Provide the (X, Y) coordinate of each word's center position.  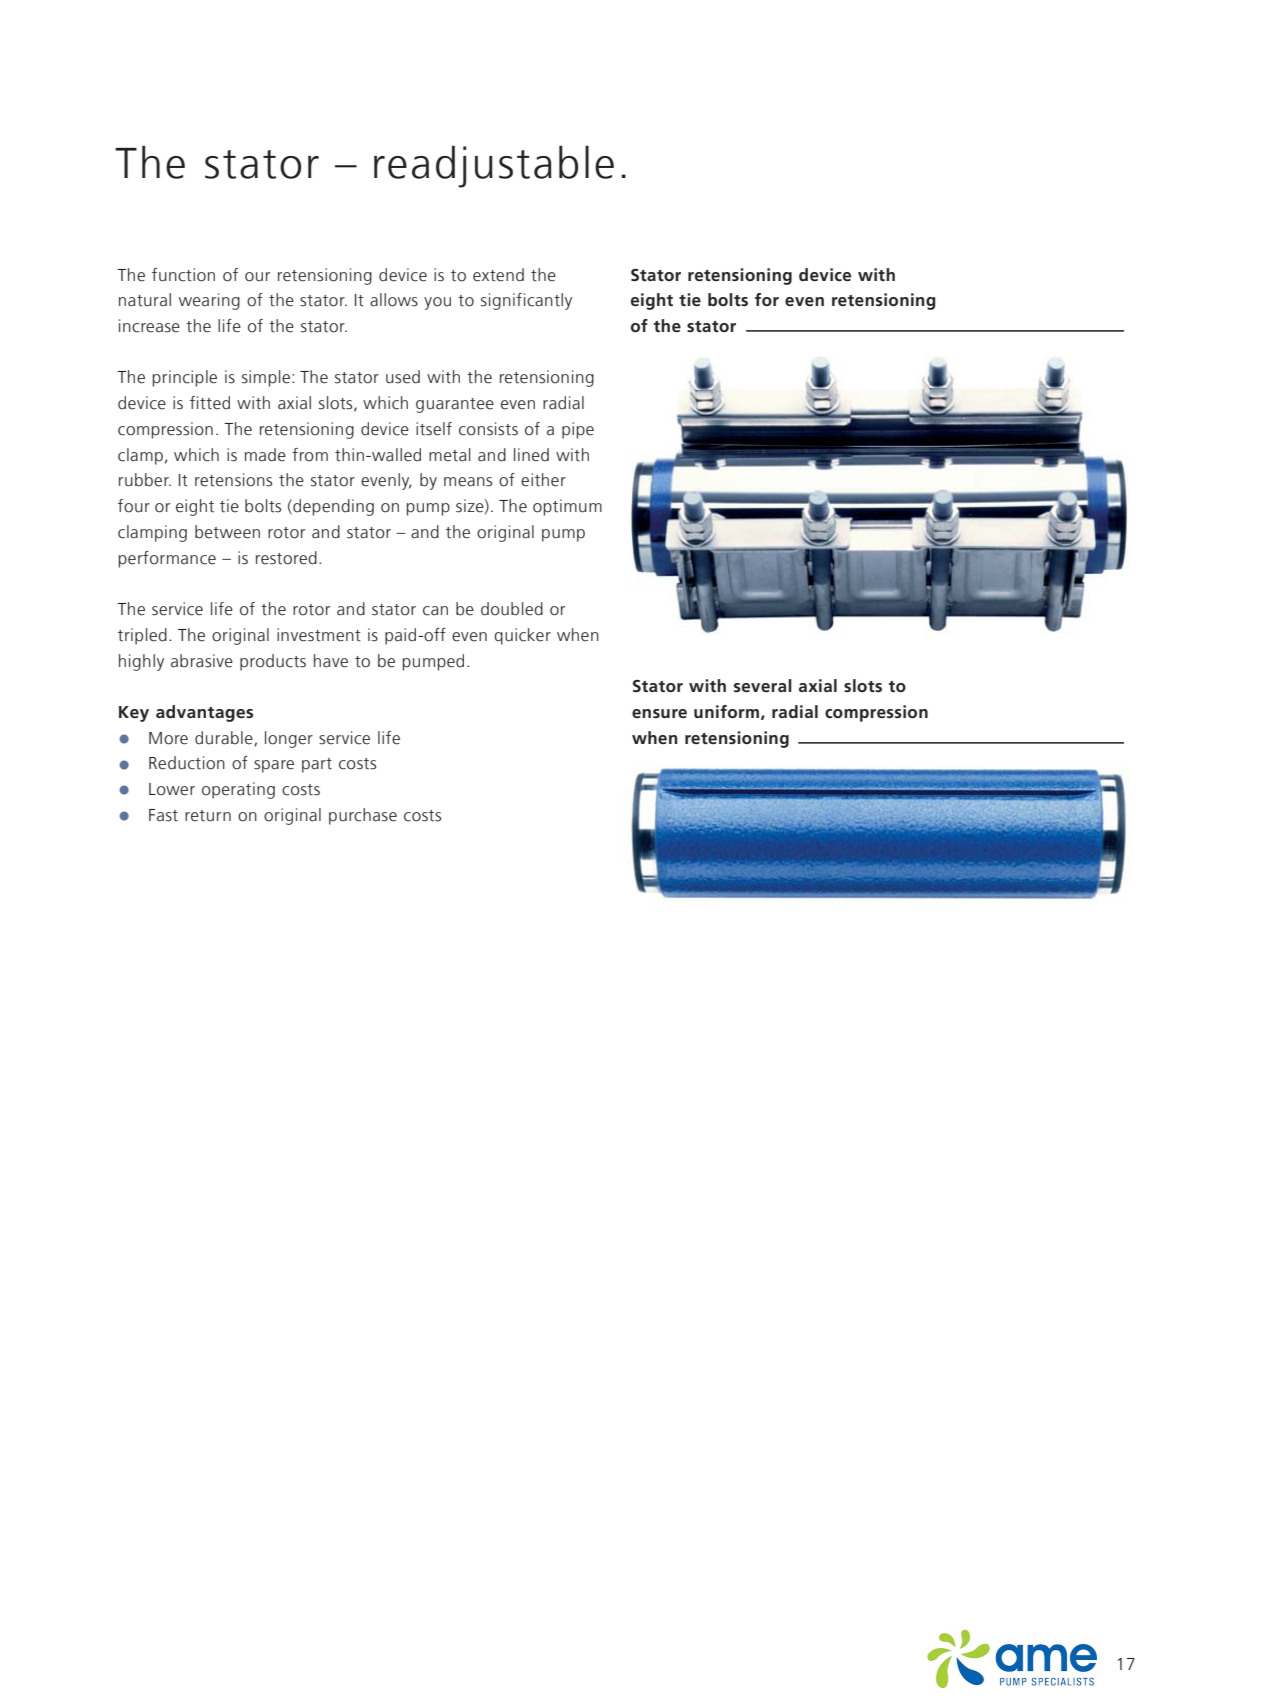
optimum (567, 507)
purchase (363, 816)
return (208, 816)
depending (332, 507)
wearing (209, 301)
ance (198, 560)
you (437, 303)
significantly (526, 301)
